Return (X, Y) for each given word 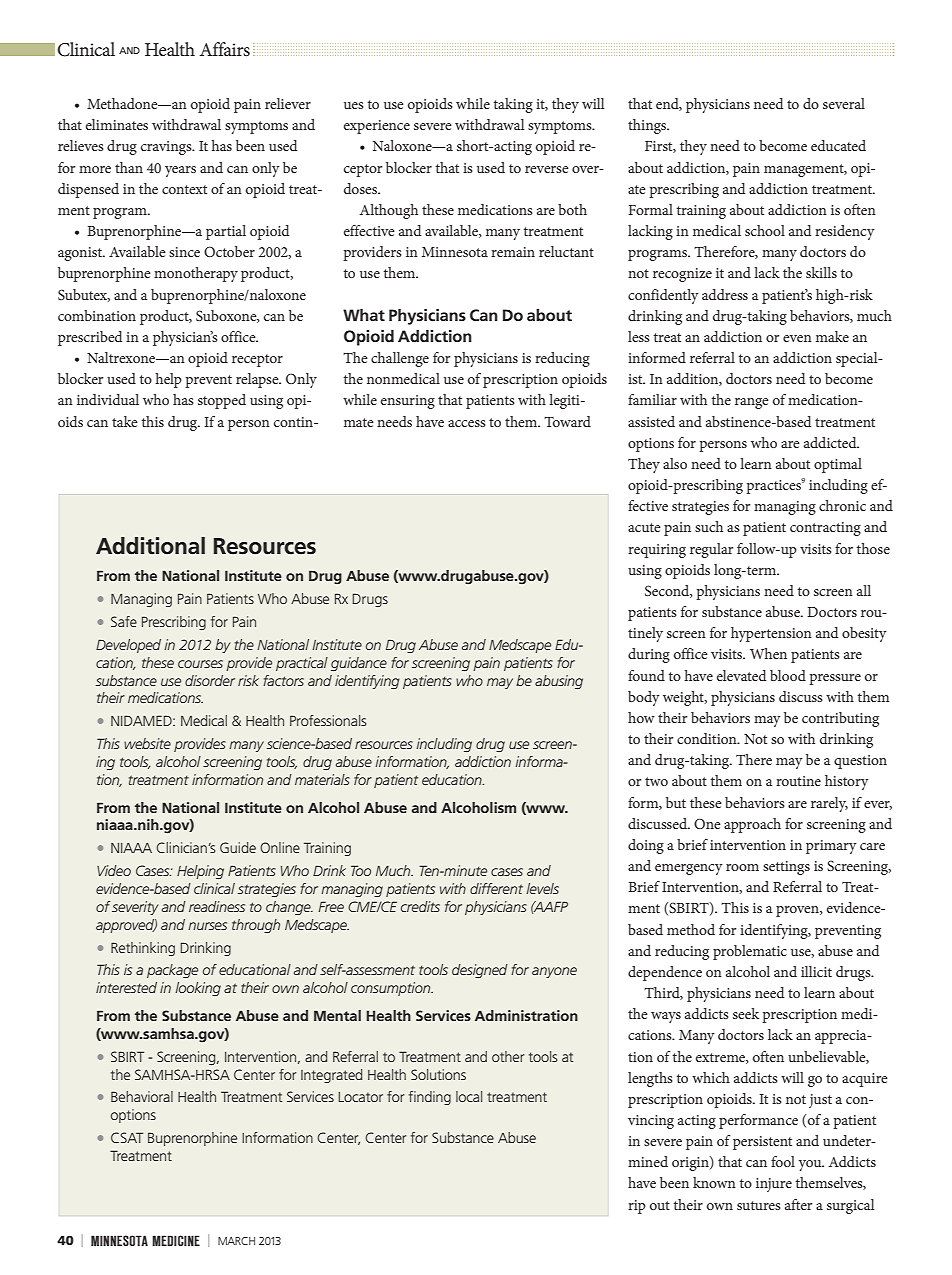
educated (838, 145)
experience (377, 127)
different (496, 888)
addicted (831, 442)
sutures (759, 1205)
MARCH (236, 1241)
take (125, 421)
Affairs (225, 49)
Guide (238, 847)
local (469, 1096)
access (467, 423)
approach (752, 825)
